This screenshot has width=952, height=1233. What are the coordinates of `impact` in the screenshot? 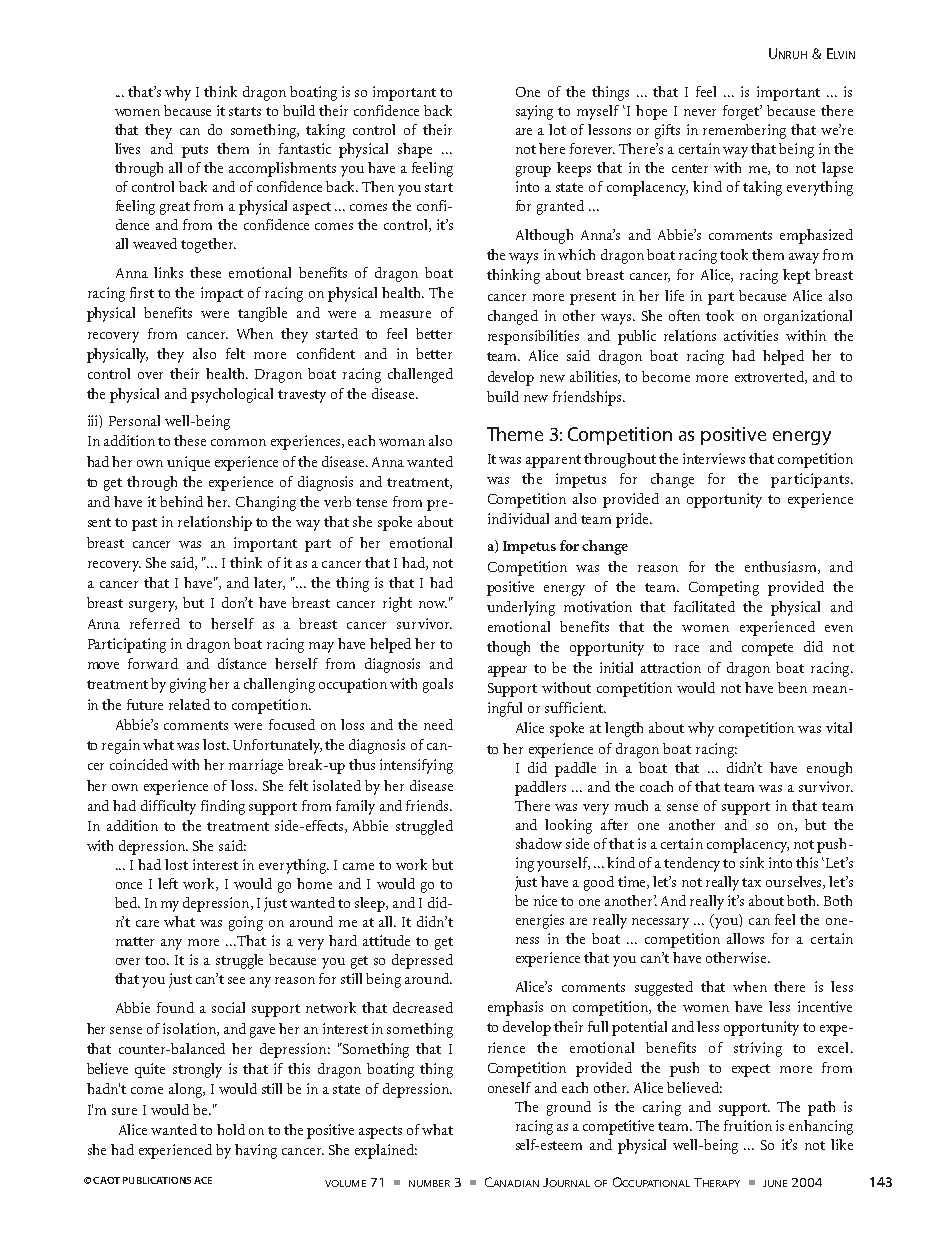 It's located at (222, 294).
